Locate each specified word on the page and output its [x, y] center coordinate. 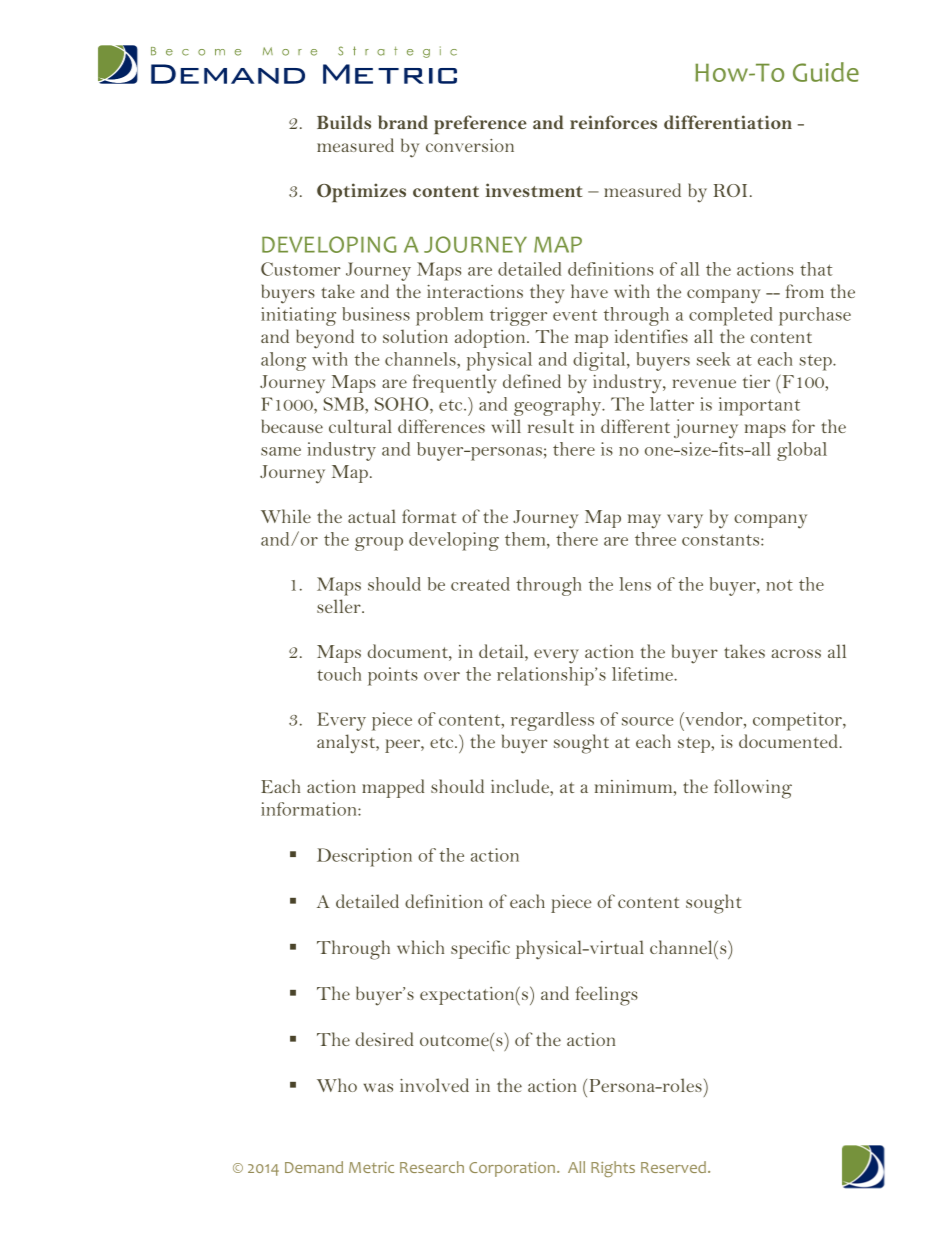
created [480, 584]
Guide [826, 72]
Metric [371, 1167]
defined [532, 381]
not [779, 585]
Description [364, 857]
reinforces [613, 122]
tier [756, 381]
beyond [325, 339]
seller [340, 606]
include [521, 787]
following [753, 789]
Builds [344, 122]
